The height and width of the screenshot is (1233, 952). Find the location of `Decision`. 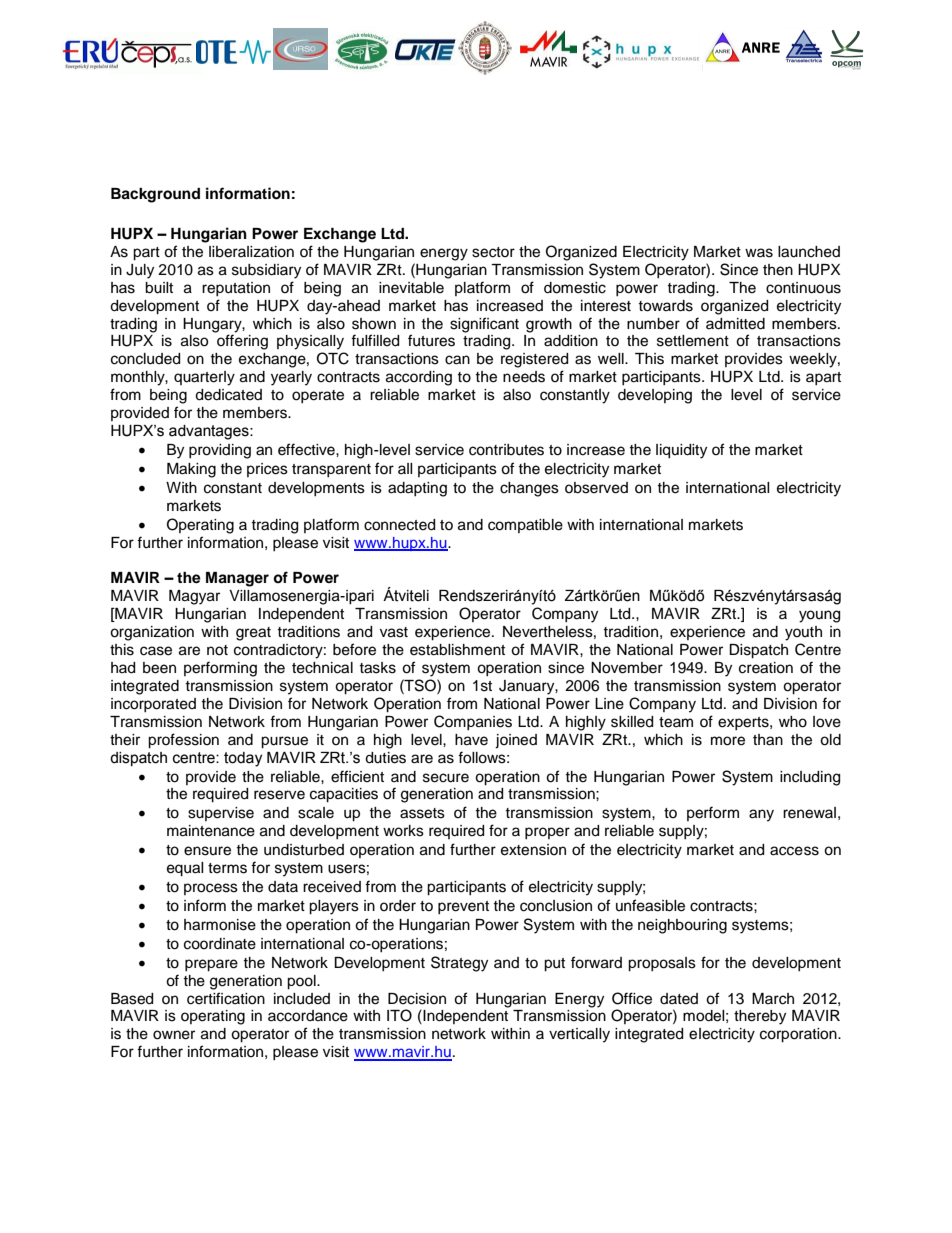

Decision is located at coordinates (417, 999).
